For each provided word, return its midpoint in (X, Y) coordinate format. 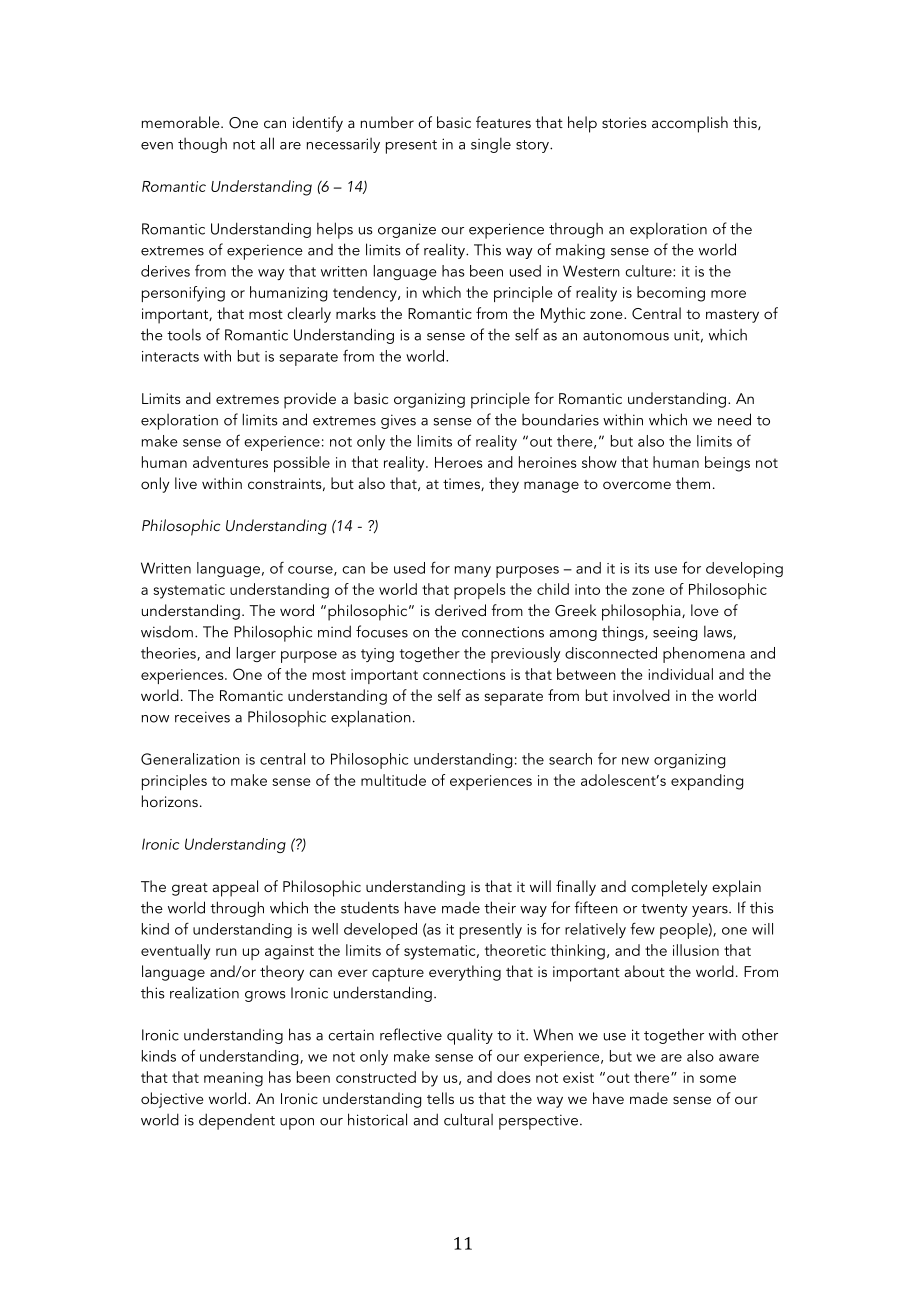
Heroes (459, 462)
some (718, 1079)
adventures (230, 462)
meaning (233, 1079)
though (202, 145)
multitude (393, 780)
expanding (707, 782)
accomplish (690, 124)
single (491, 145)
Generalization (190, 759)
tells (440, 1098)
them (693, 483)
